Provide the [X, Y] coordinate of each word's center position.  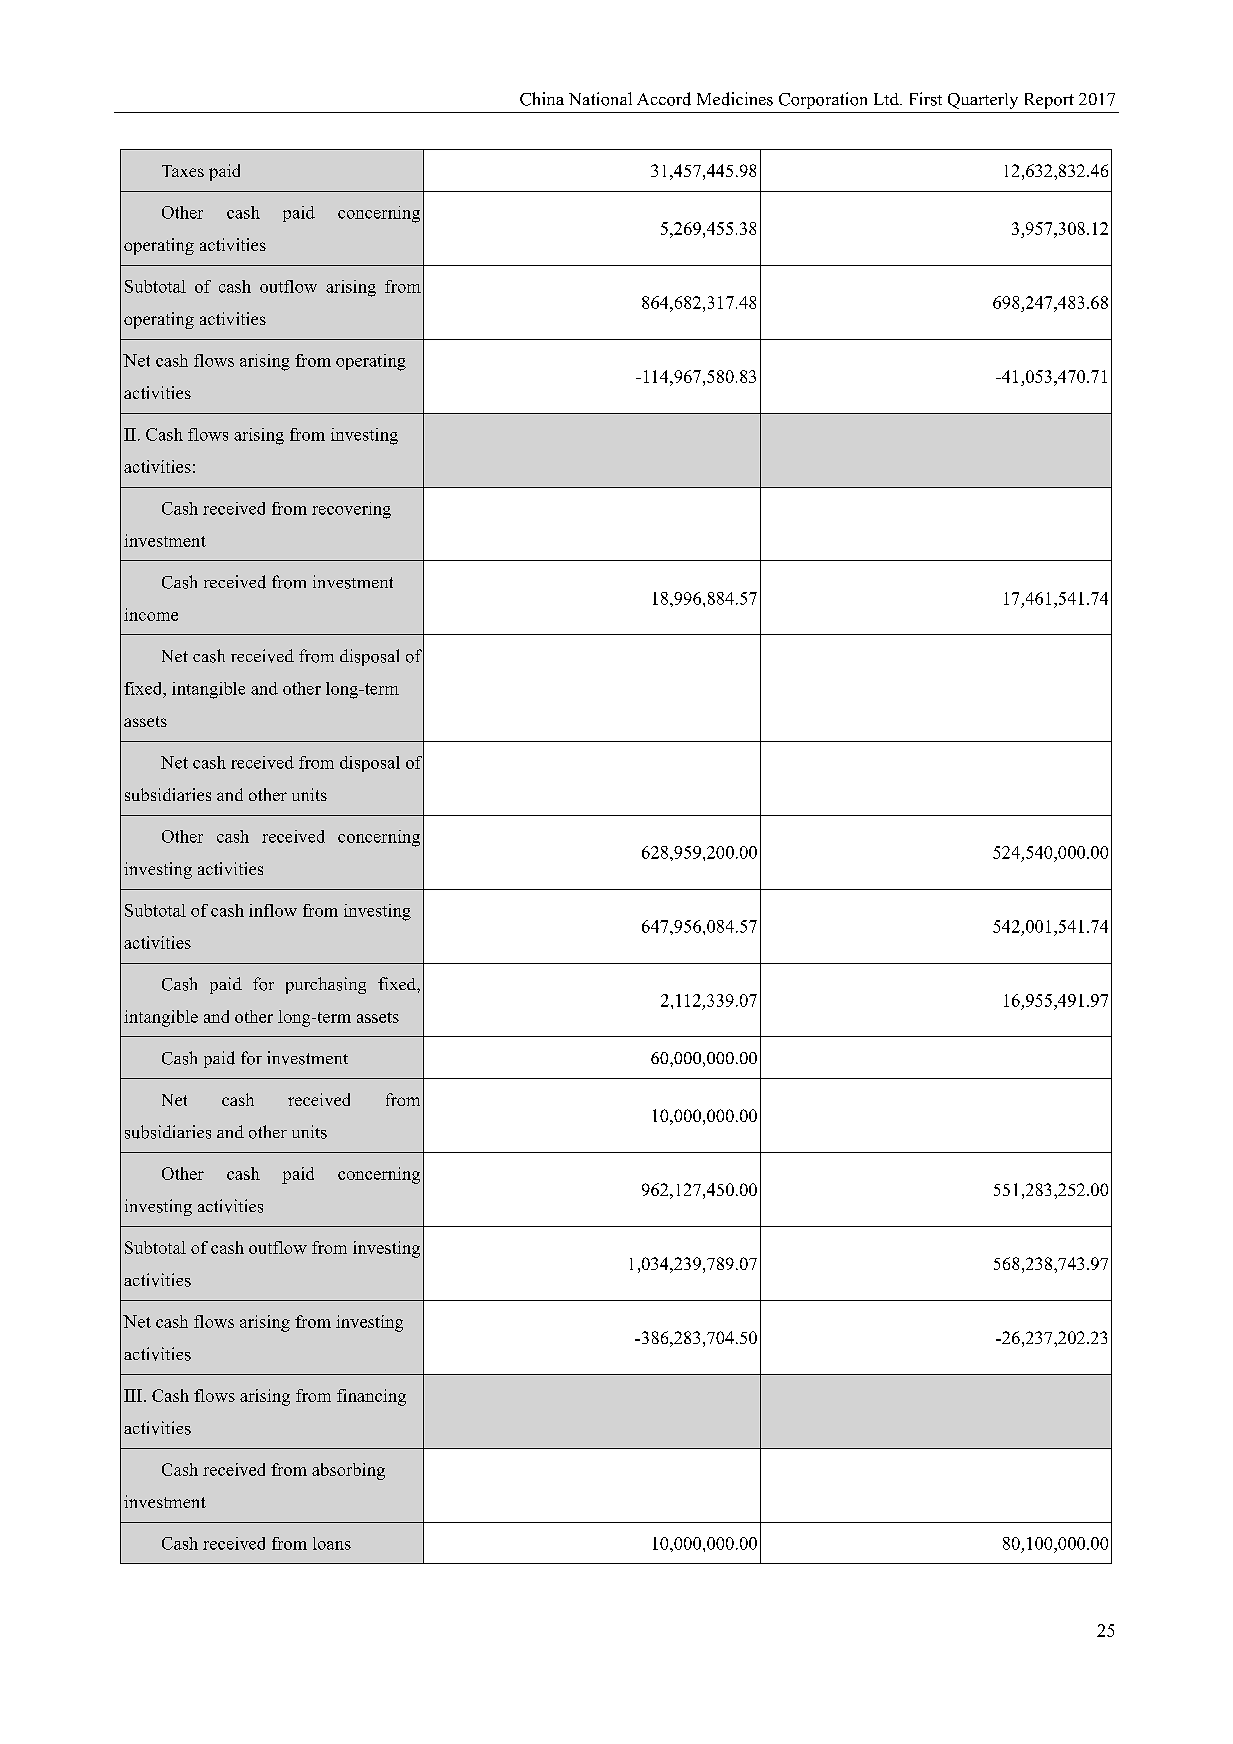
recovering [351, 510]
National [600, 99]
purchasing [326, 985]
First [926, 99]
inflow [273, 910]
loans [332, 1543]
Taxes [183, 171]
